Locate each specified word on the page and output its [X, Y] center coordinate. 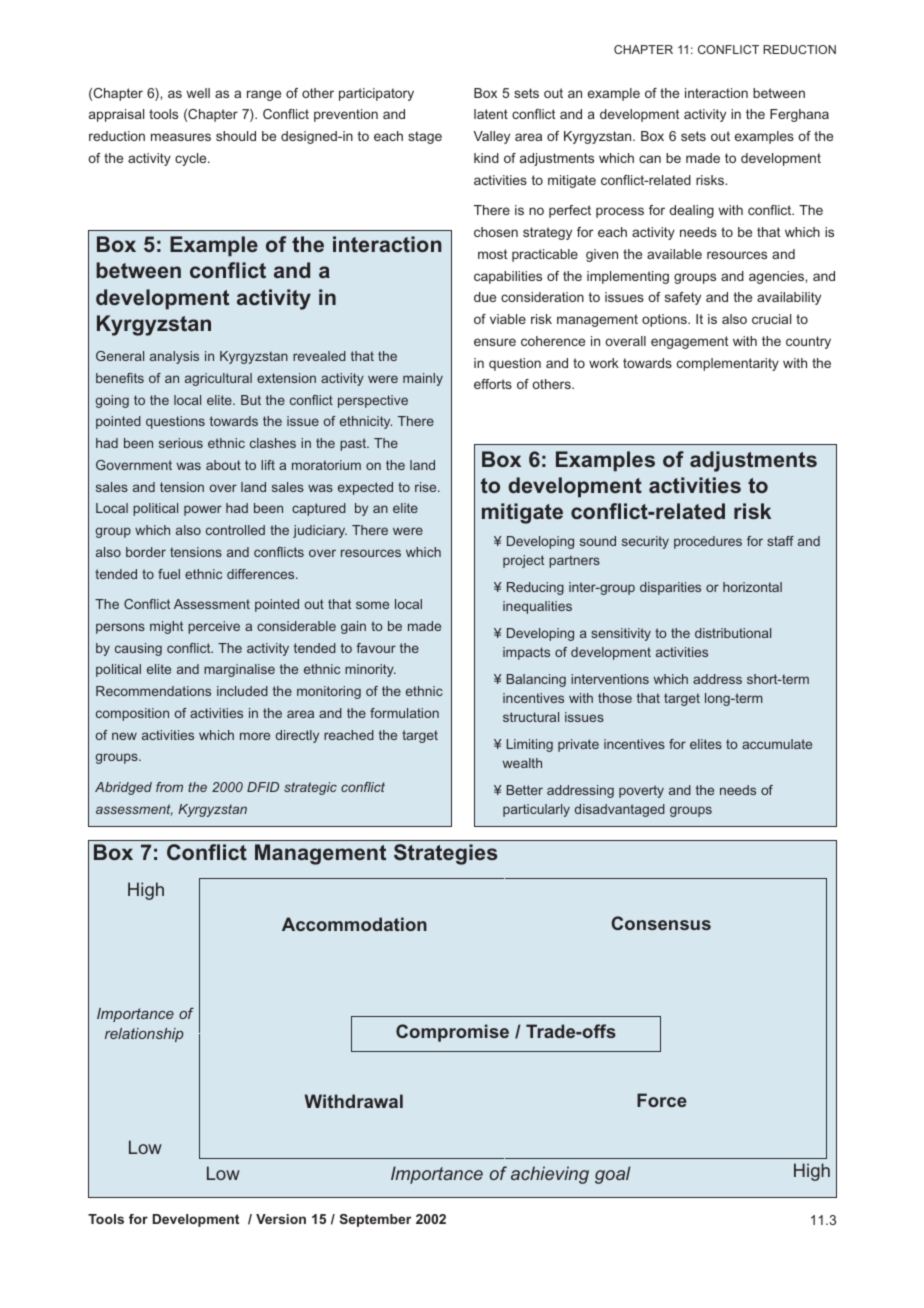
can [650, 159]
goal [612, 1175]
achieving [550, 1175]
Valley [491, 137]
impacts [526, 653]
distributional [733, 633]
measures [181, 137]
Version [281, 1219]
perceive [214, 627]
